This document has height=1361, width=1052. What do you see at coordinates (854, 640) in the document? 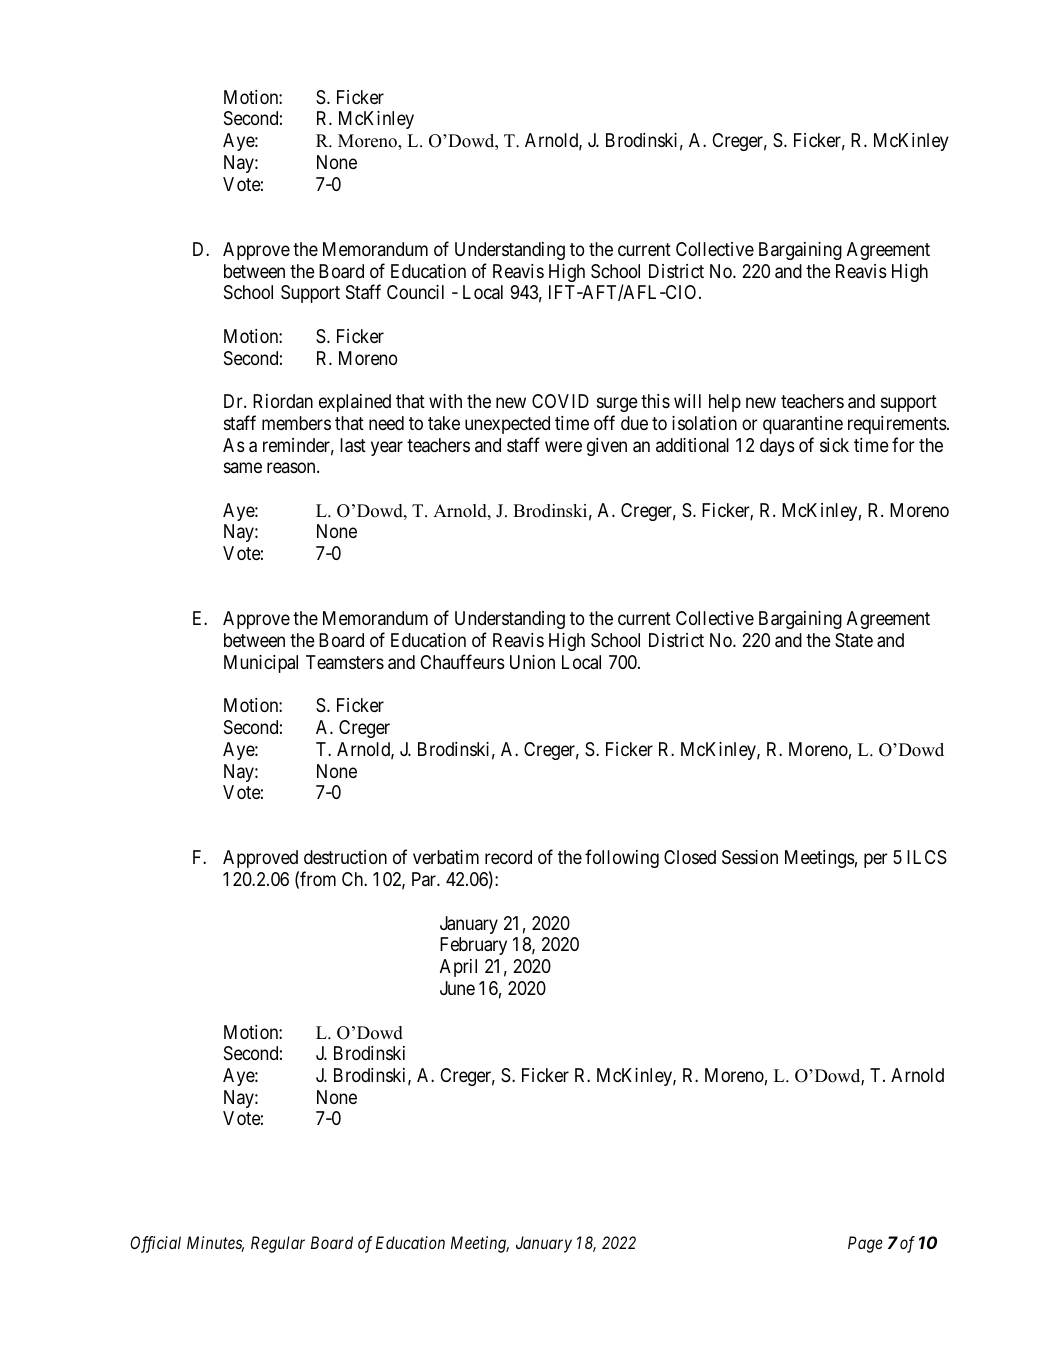
I see `State` at bounding box center [854, 640].
